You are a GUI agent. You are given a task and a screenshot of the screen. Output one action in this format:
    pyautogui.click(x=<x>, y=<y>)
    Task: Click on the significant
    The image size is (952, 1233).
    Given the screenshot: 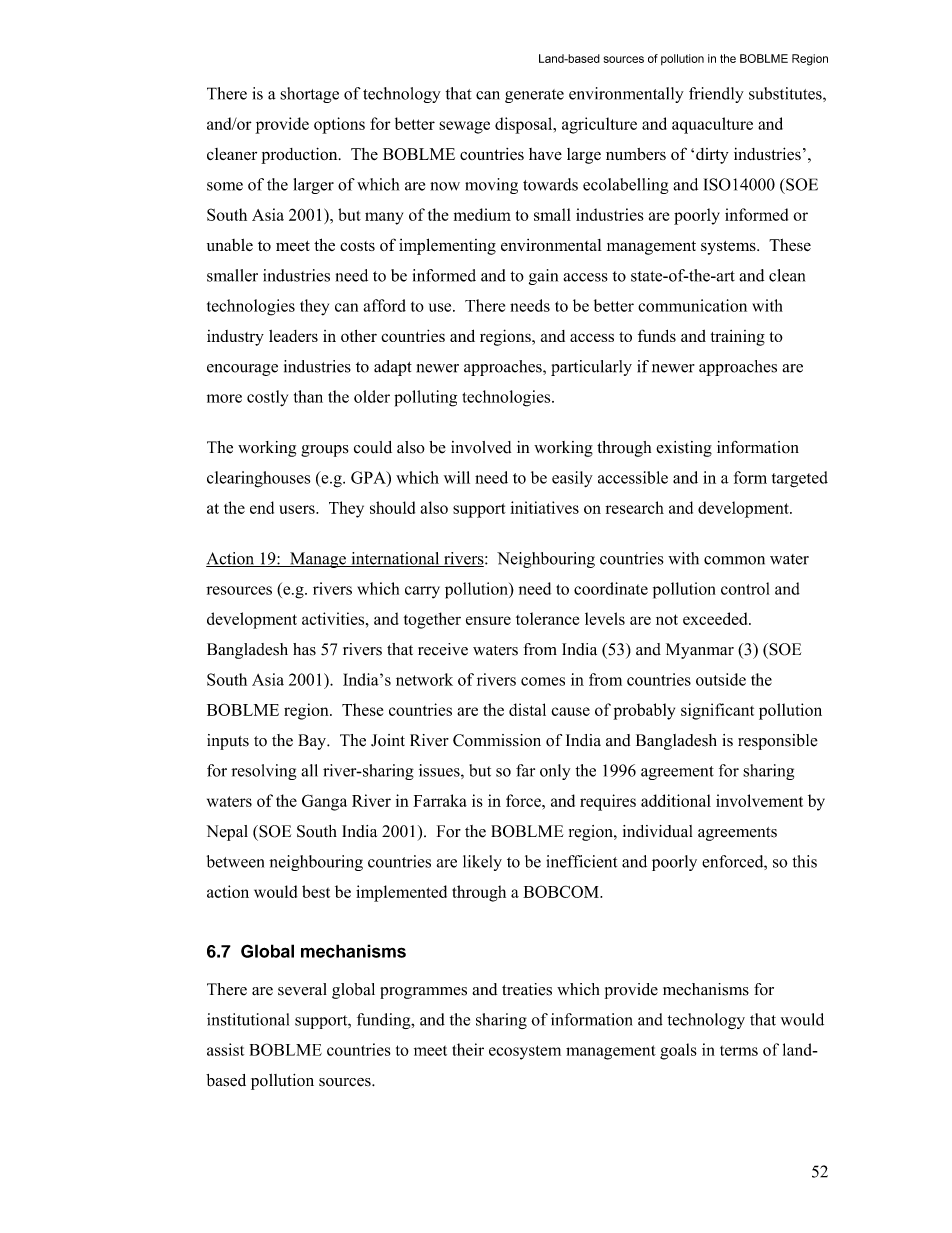 What is the action you would take?
    pyautogui.click(x=717, y=711)
